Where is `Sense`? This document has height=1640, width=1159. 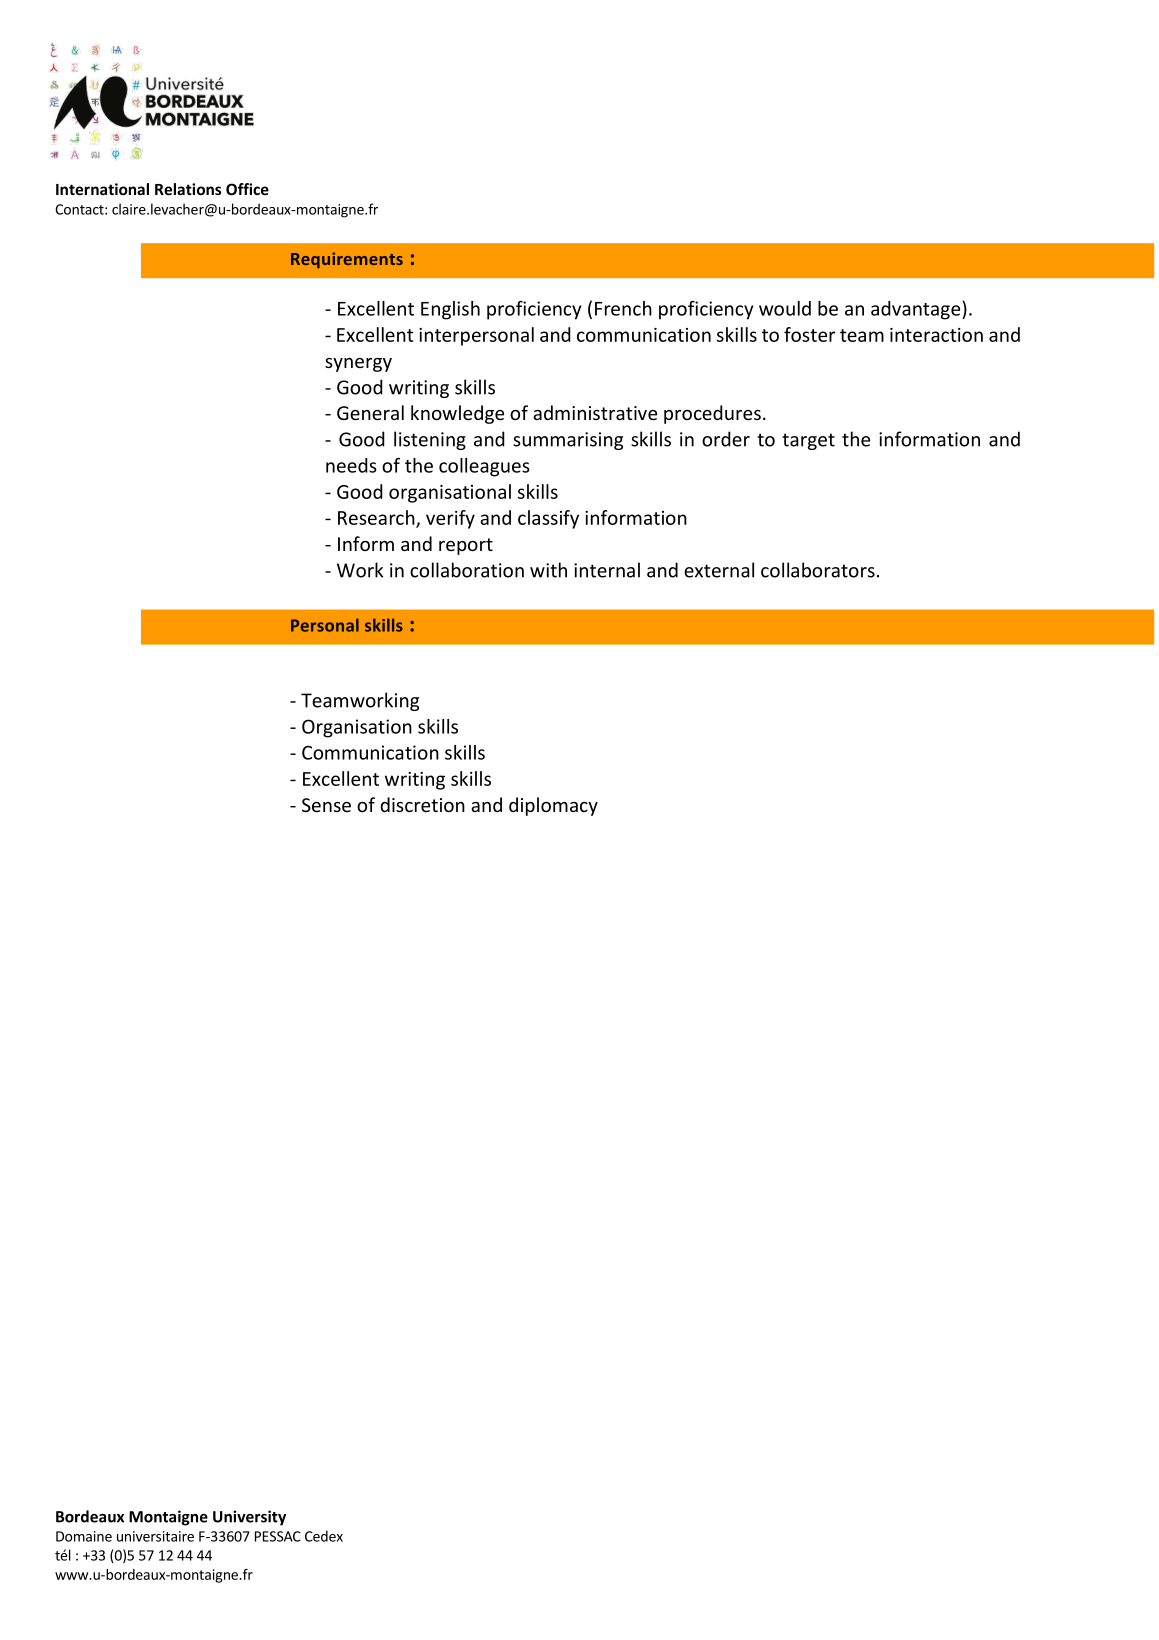
Sense is located at coordinates (326, 805).
